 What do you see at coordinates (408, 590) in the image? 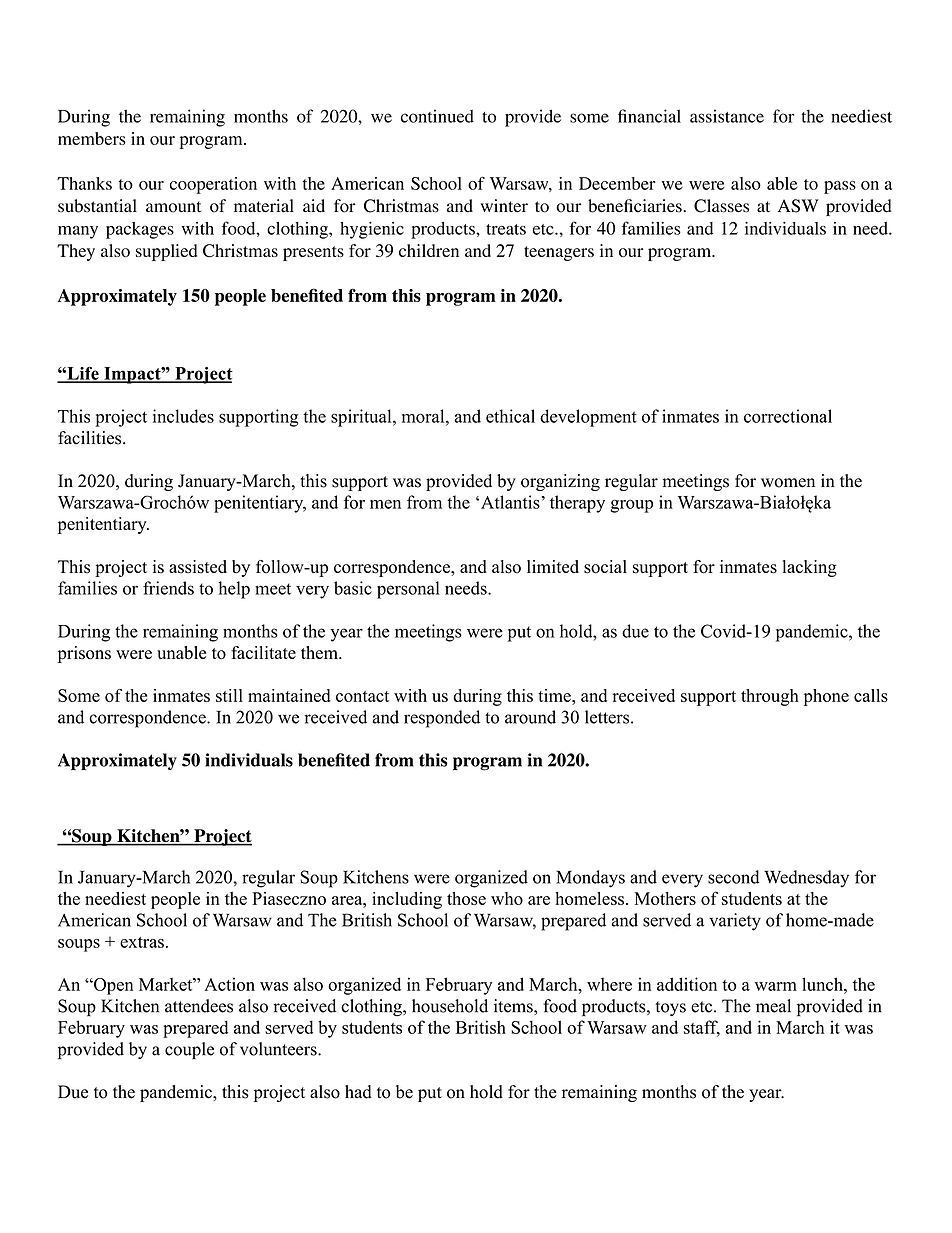
I see `personal` at bounding box center [408, 590].
